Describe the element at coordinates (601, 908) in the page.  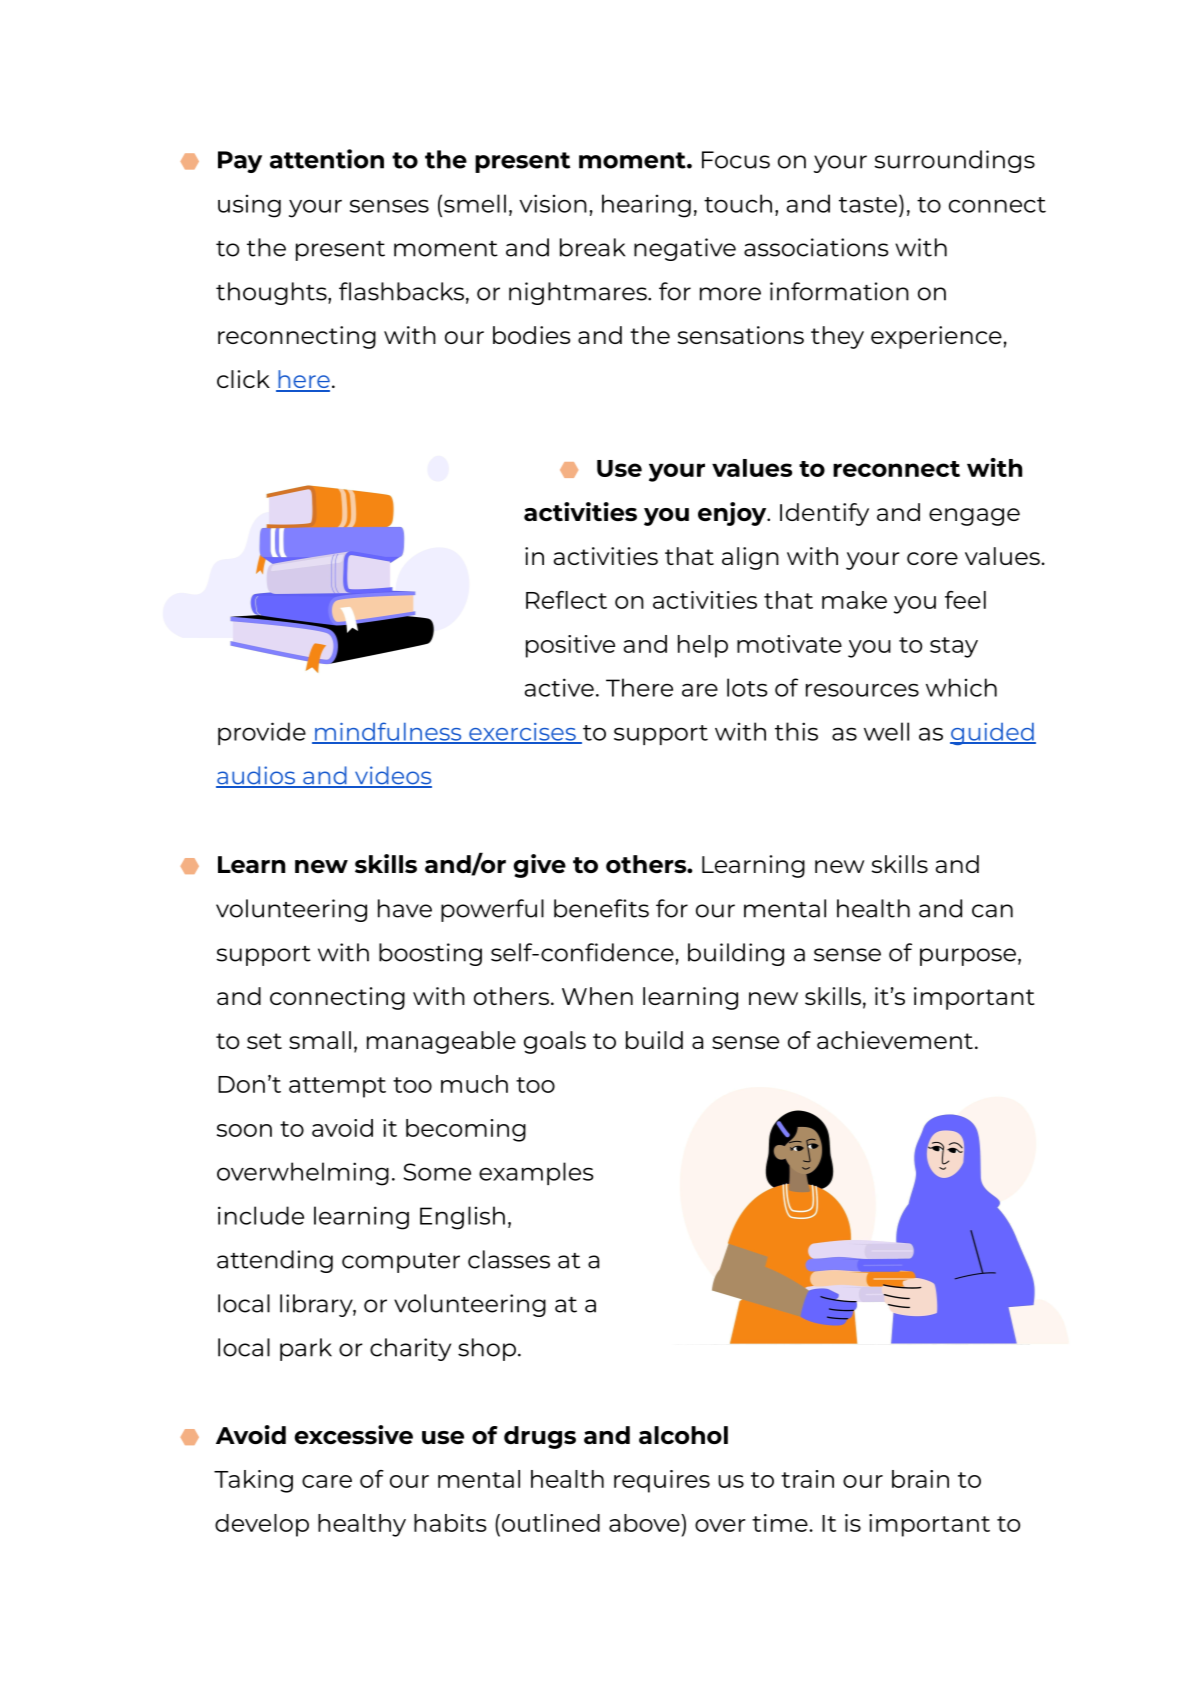
I see `benefits` at that location.
